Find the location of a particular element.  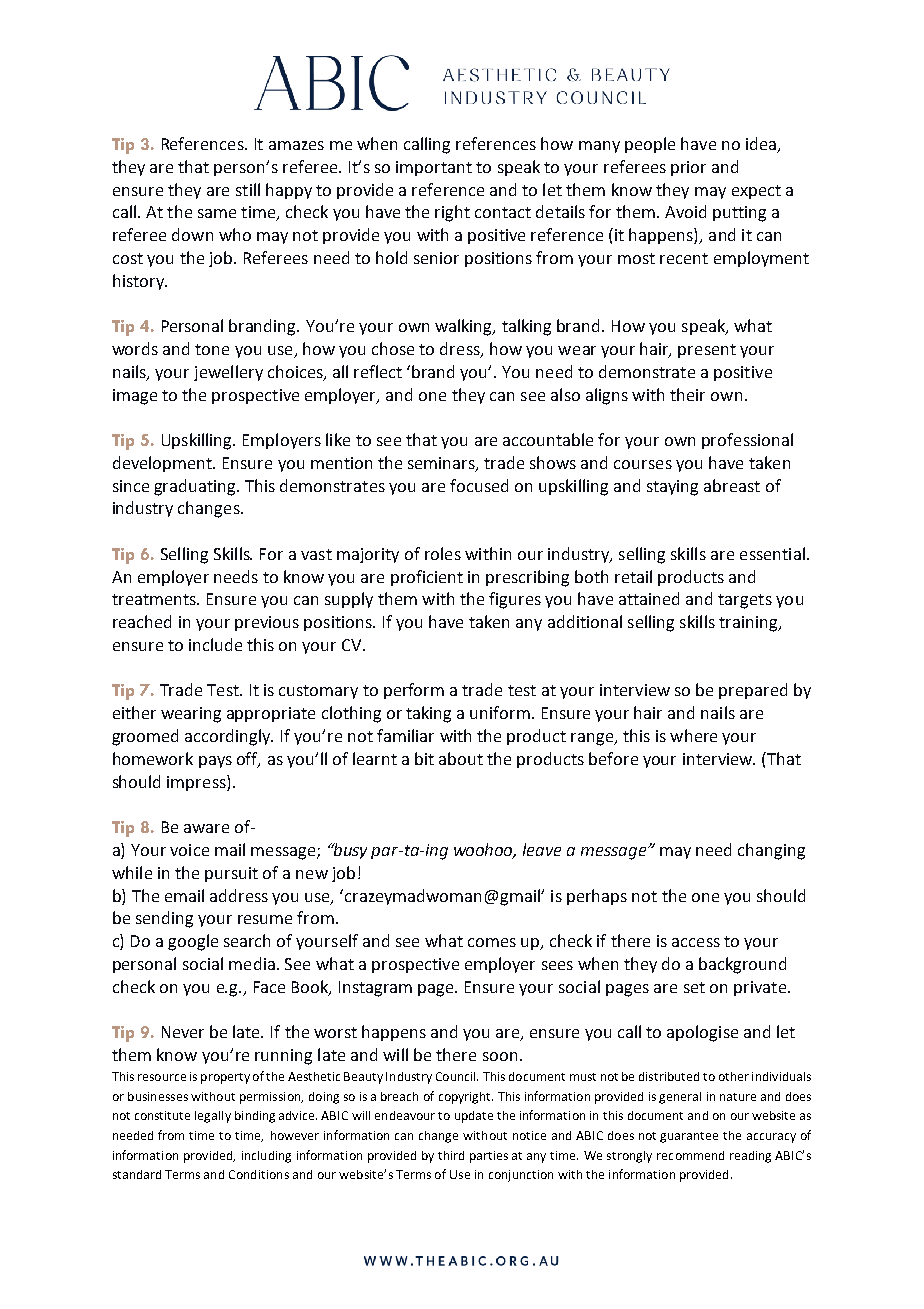

important is located at coordinates (434, 168).
